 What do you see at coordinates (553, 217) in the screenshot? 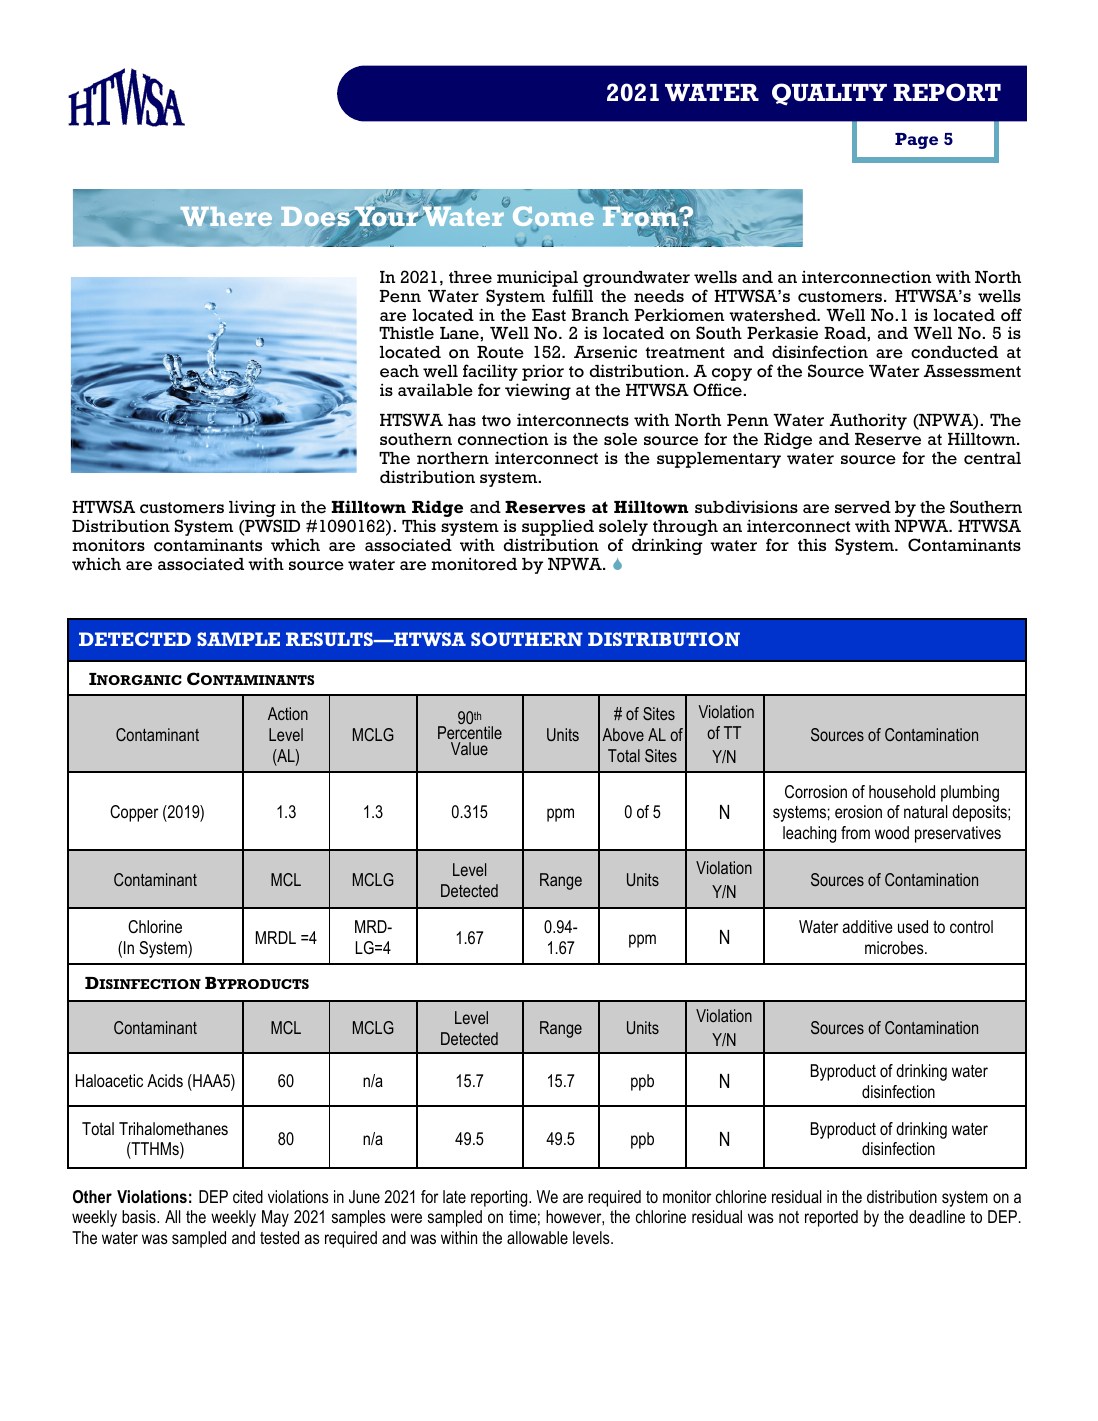
I see `Come` at bounding box center [553, 217].
